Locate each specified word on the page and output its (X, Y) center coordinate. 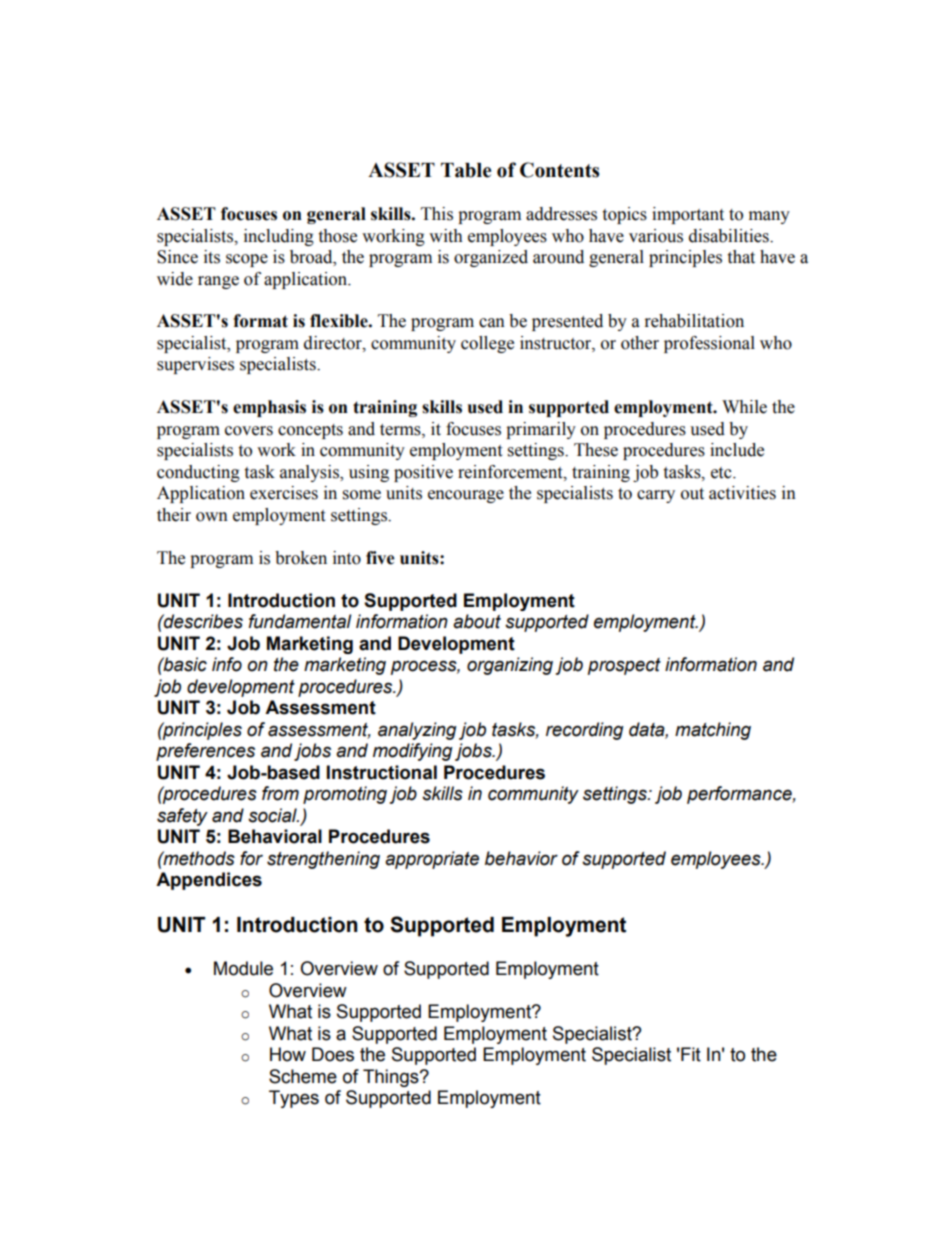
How (288, 1054)
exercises (284, 493)
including (279, 237)
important (688, 215)
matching (713, 731)
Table (466, 170)
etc (722, 473)
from (280, 793)
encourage (466, 496)
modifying (413, 752)
